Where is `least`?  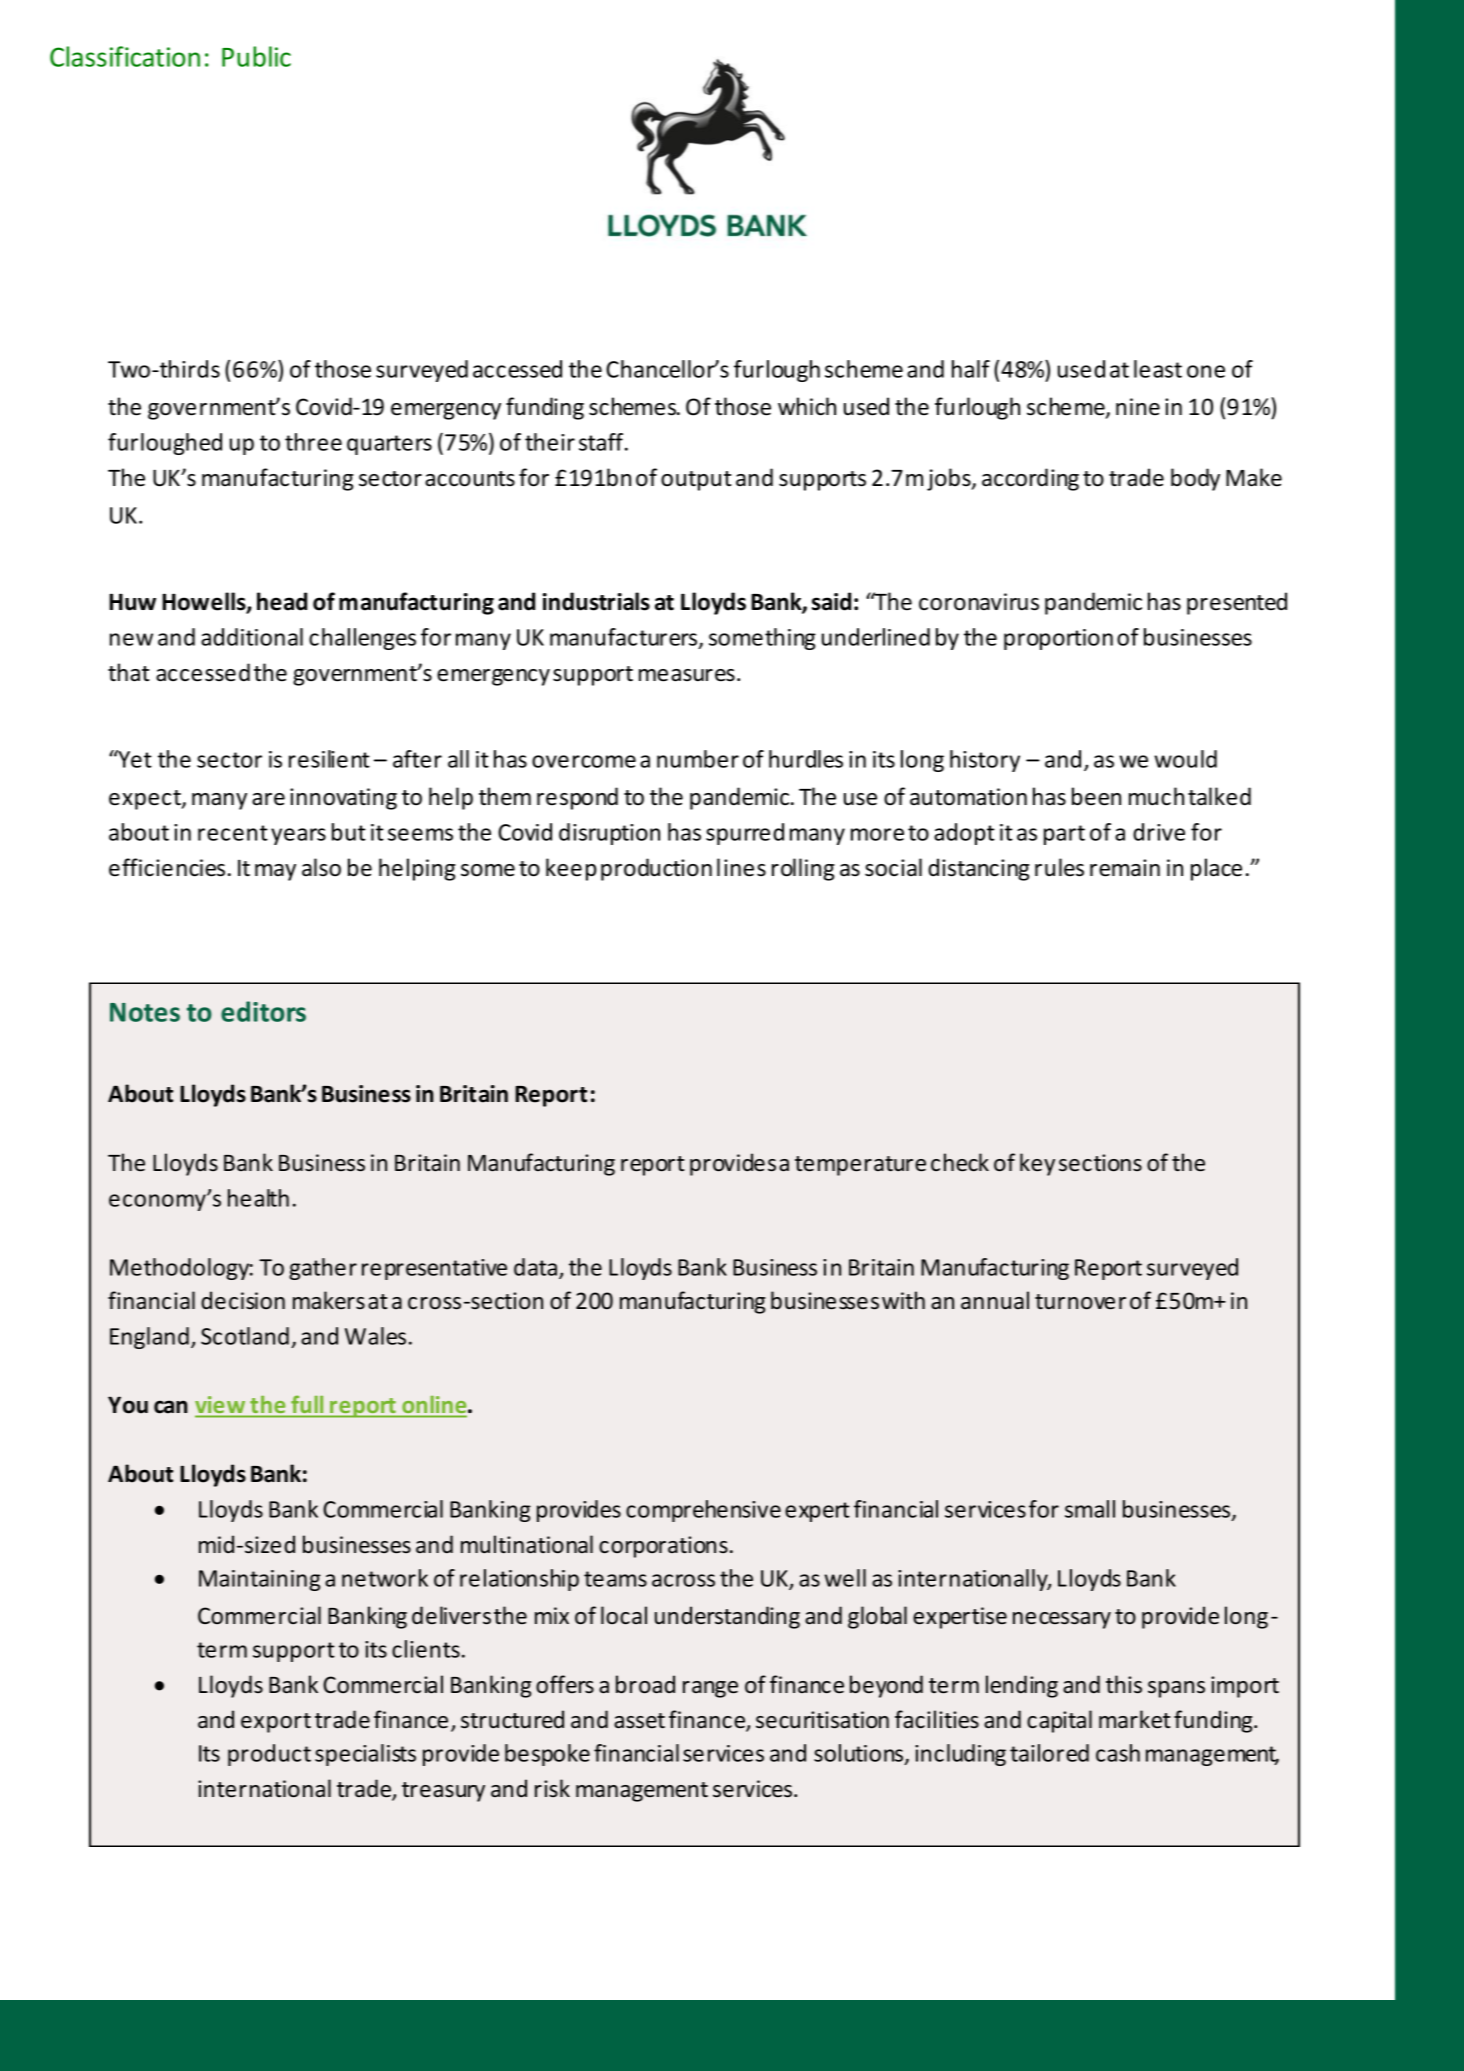
least is located at coordinates (1158, 369).
